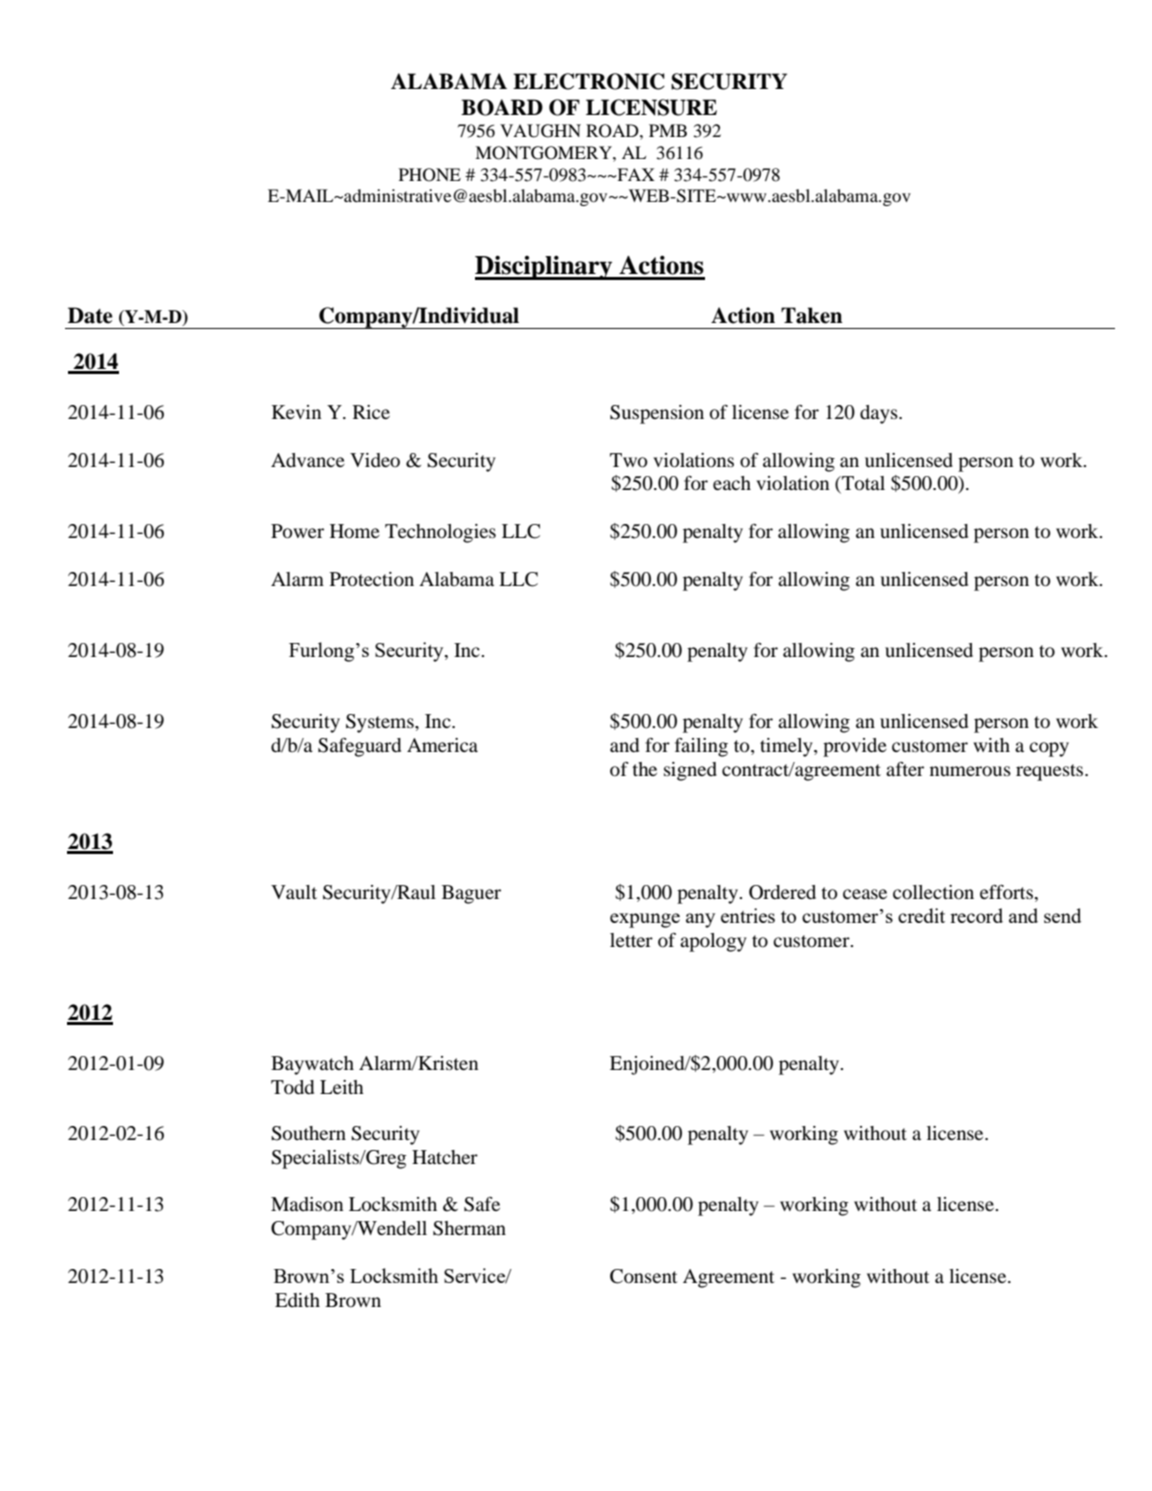 Image resolution: width=1152 pixels, height=1491 pixels. I want to click on credit, so click(921, 915).
